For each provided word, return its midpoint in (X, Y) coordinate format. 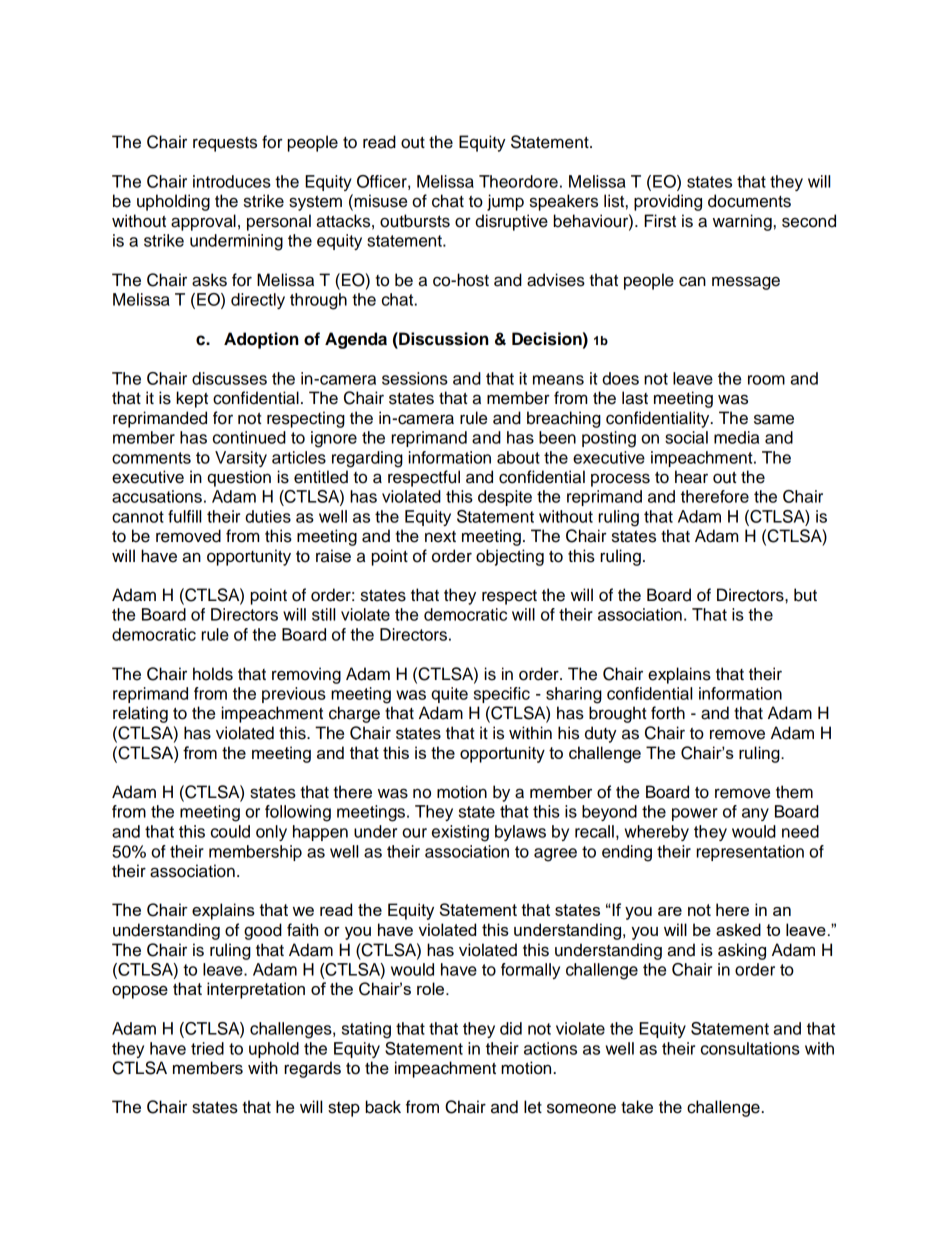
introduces (232, 181)
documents (749, 201)
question (239, 478)
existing (460, 833)
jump (505, 202)
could (230, 831)
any (755, 814)
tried (207, 1048)
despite (505, 498)
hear (691, 477)
